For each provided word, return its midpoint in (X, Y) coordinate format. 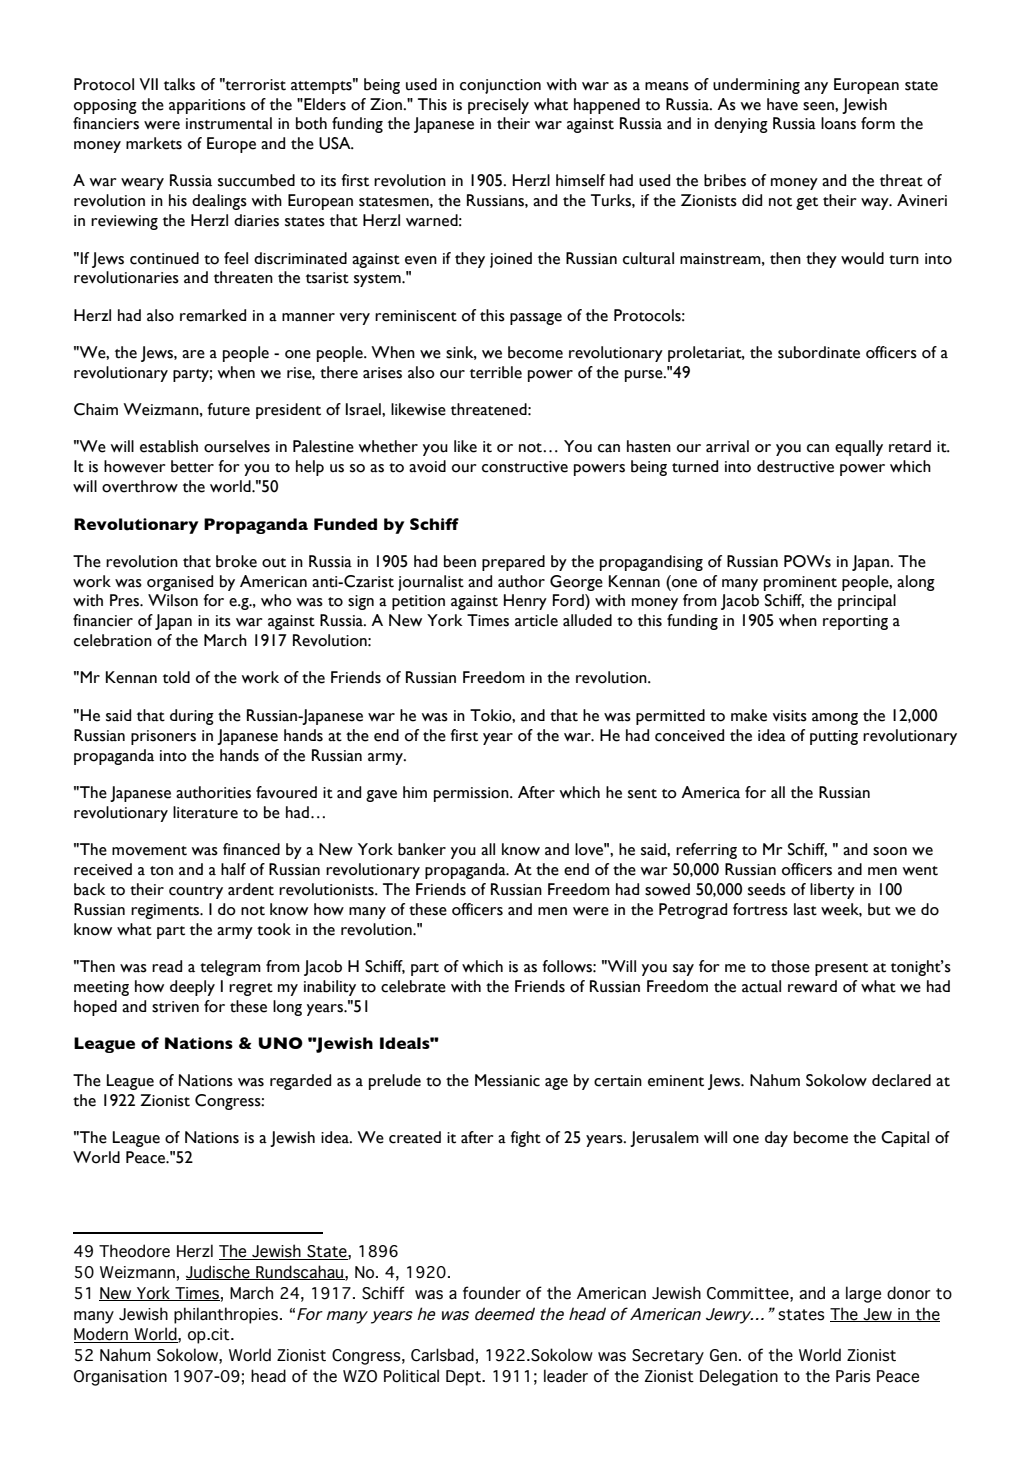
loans (838, 123)
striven (175, 1007)
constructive (525, 467)
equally (859, 448)
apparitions (207, 106)
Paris (853, 1376)
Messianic (507, 1080)
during (192, 717)
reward (812, 986)
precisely (498, 106)
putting (834, 737)
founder (492, 1293)
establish (169, 446)
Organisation (120, 1378)
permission (472, 794)
